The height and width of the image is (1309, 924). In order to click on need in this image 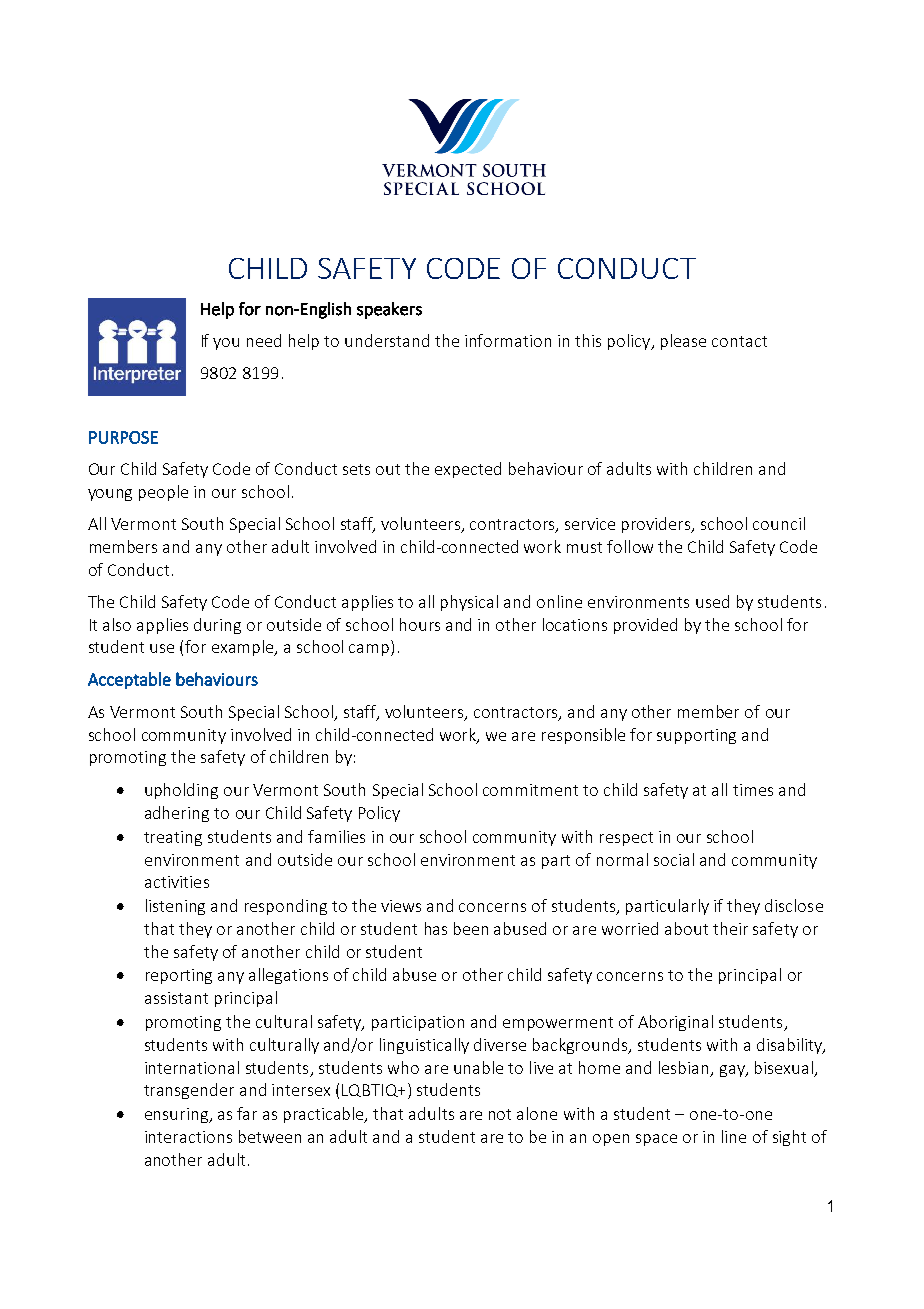, I will do `click(264, 340)`.
